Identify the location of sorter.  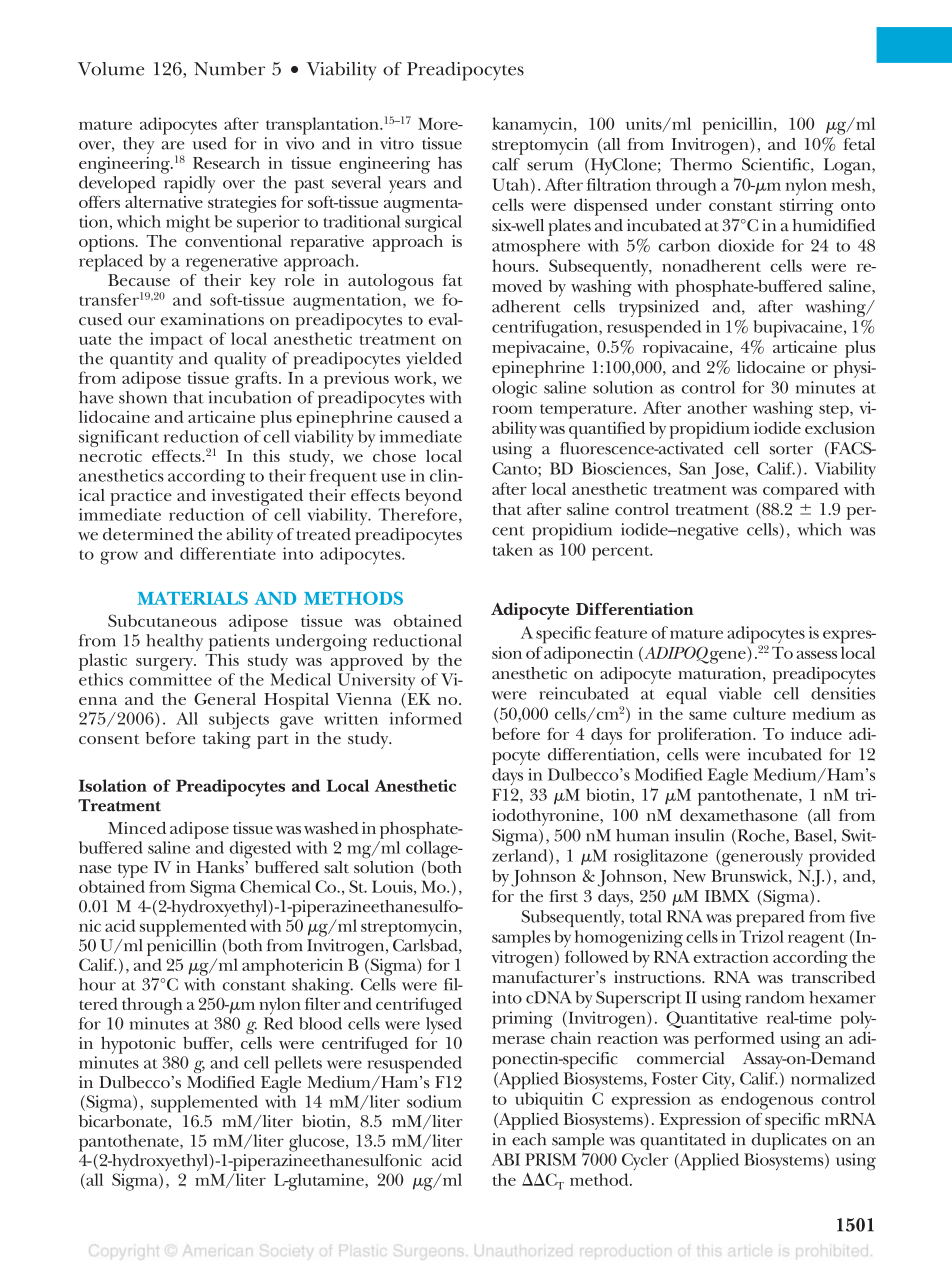
(791, 450).
